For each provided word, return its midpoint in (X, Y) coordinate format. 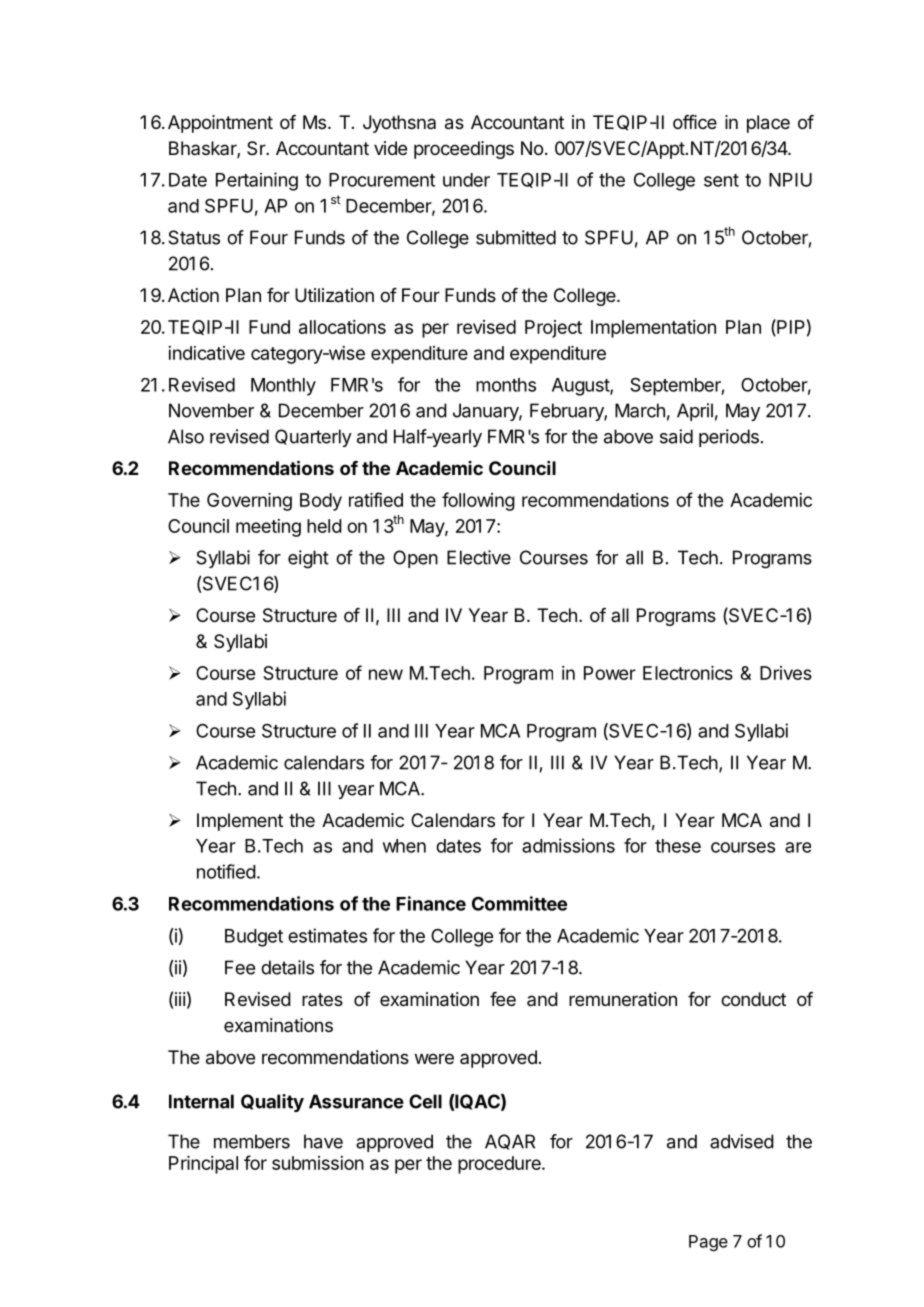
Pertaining (257, 181)
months (506, 385)
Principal (203, 1165)
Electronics (688, 673)
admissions (568, 845)
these (678, 846)
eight (308, 559)
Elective (479, 557)
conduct (753, 999)
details (287, 967)
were (434, 1058)
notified (226, 871)
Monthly (283, 387)
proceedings (464, 150)
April (695, 412)
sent (721, 180)
